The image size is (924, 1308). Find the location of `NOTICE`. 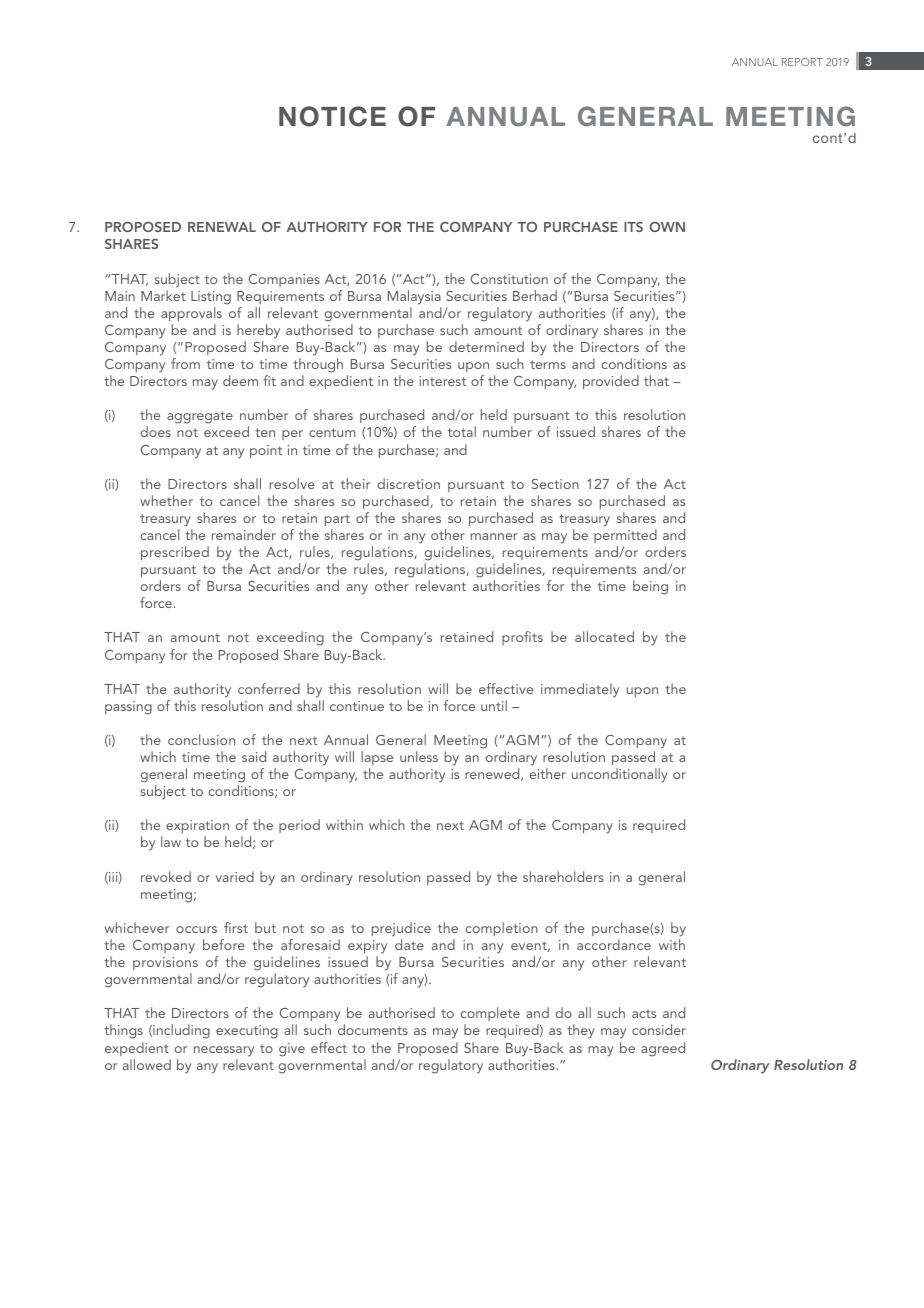

NOTICE is located at coordinates (332, 116).
